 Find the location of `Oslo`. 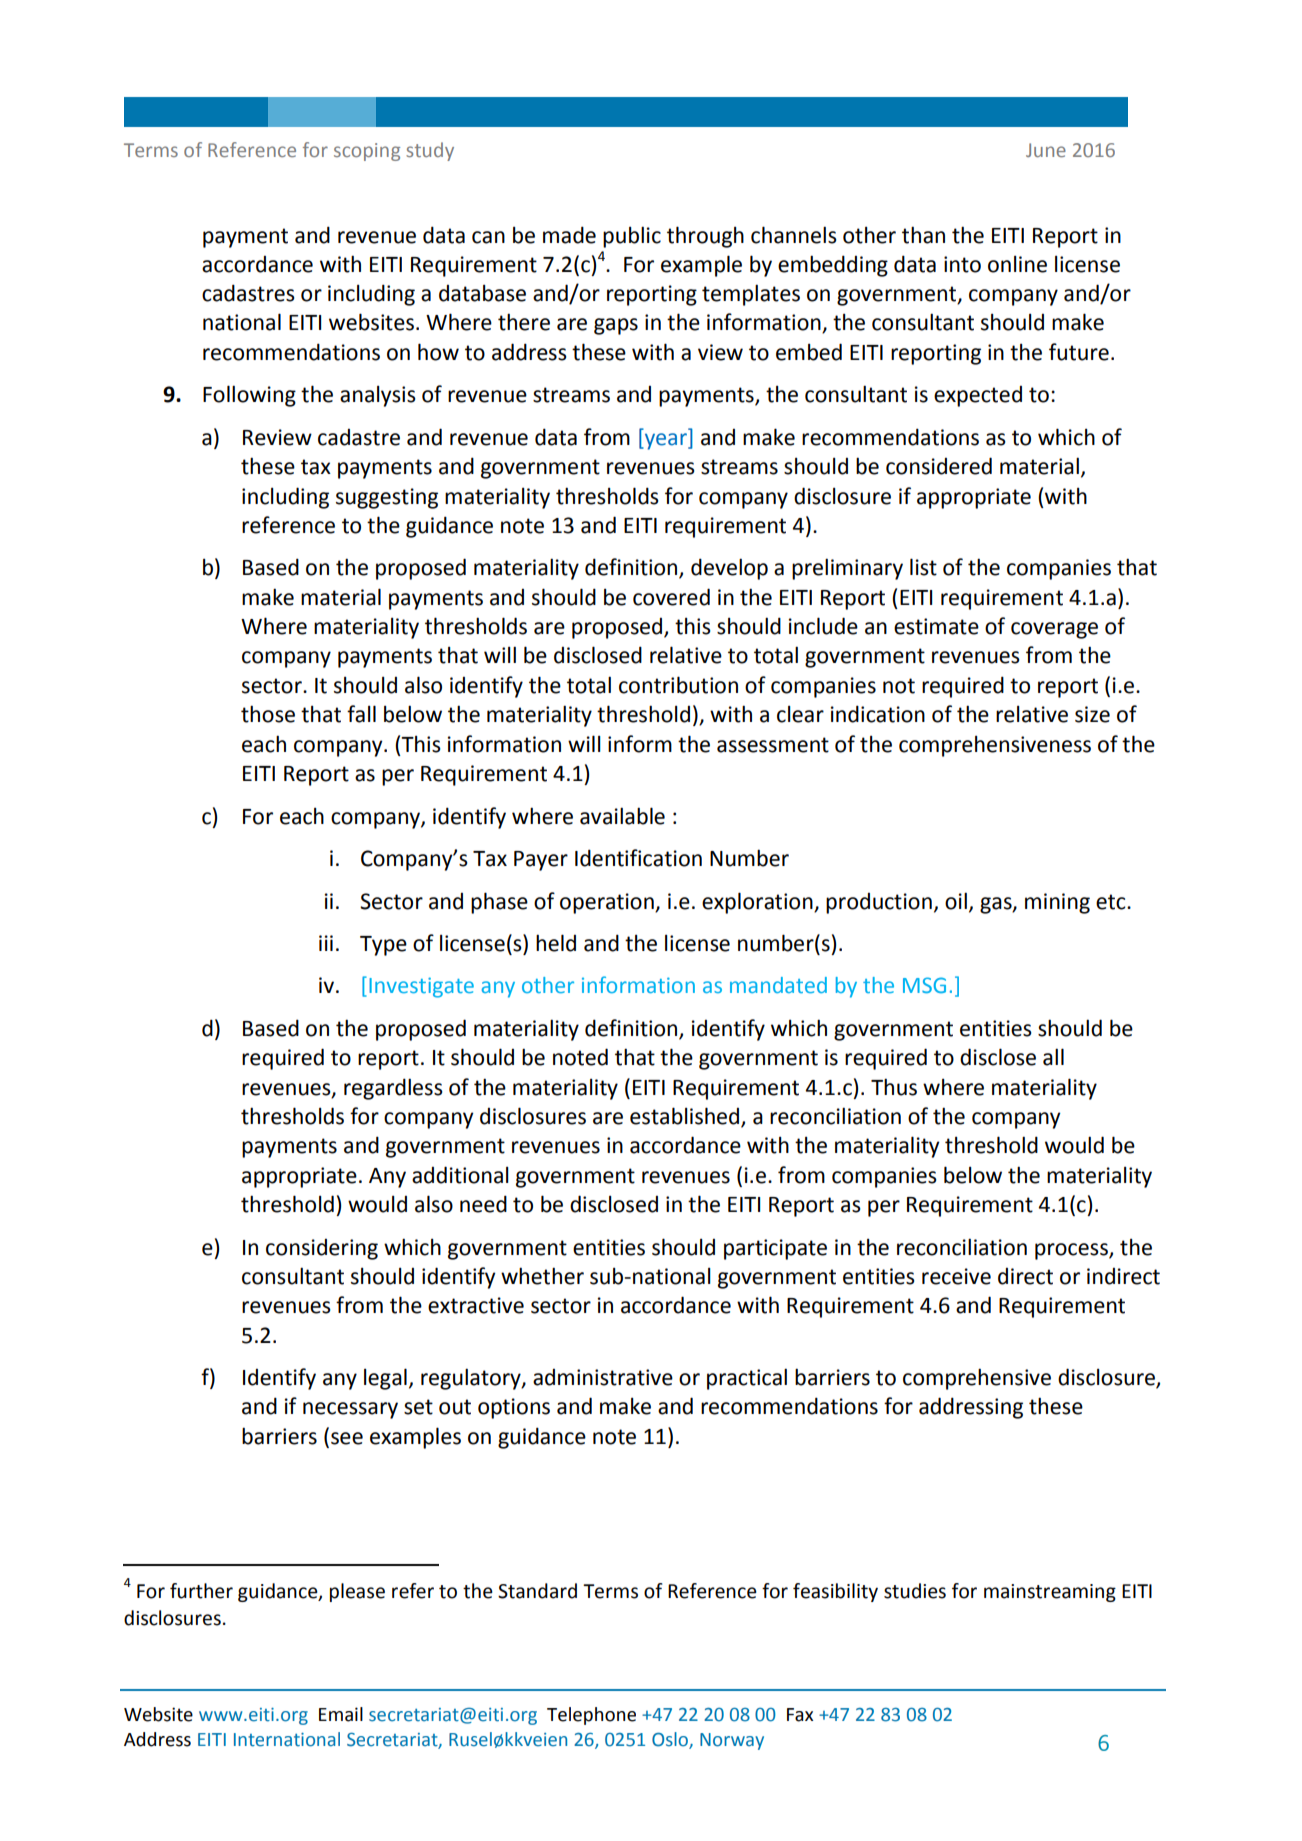

Oslo is located at coordinates (671, 1740).
